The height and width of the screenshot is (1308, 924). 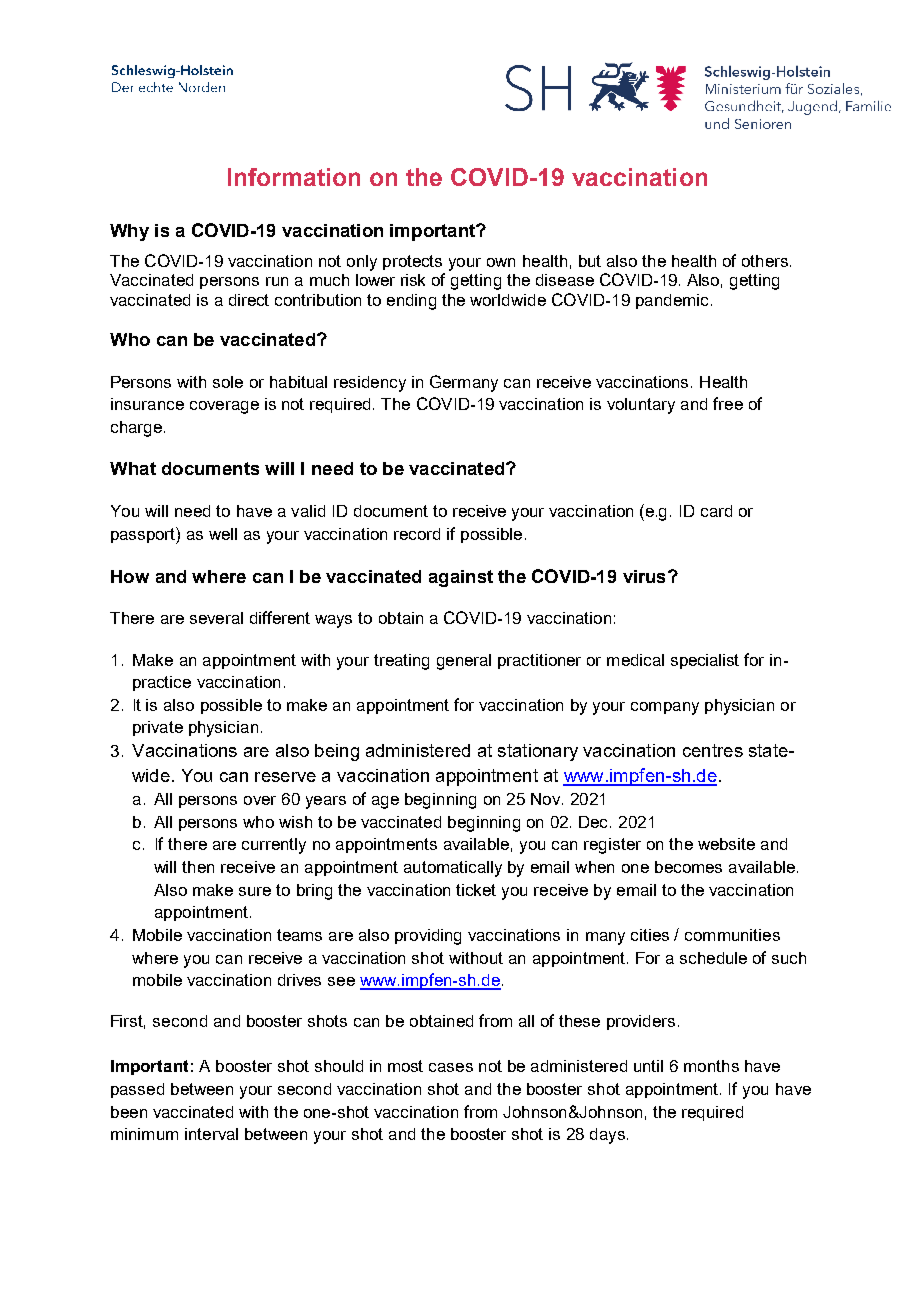 I want to click on several, so click(x=216, y=618).
